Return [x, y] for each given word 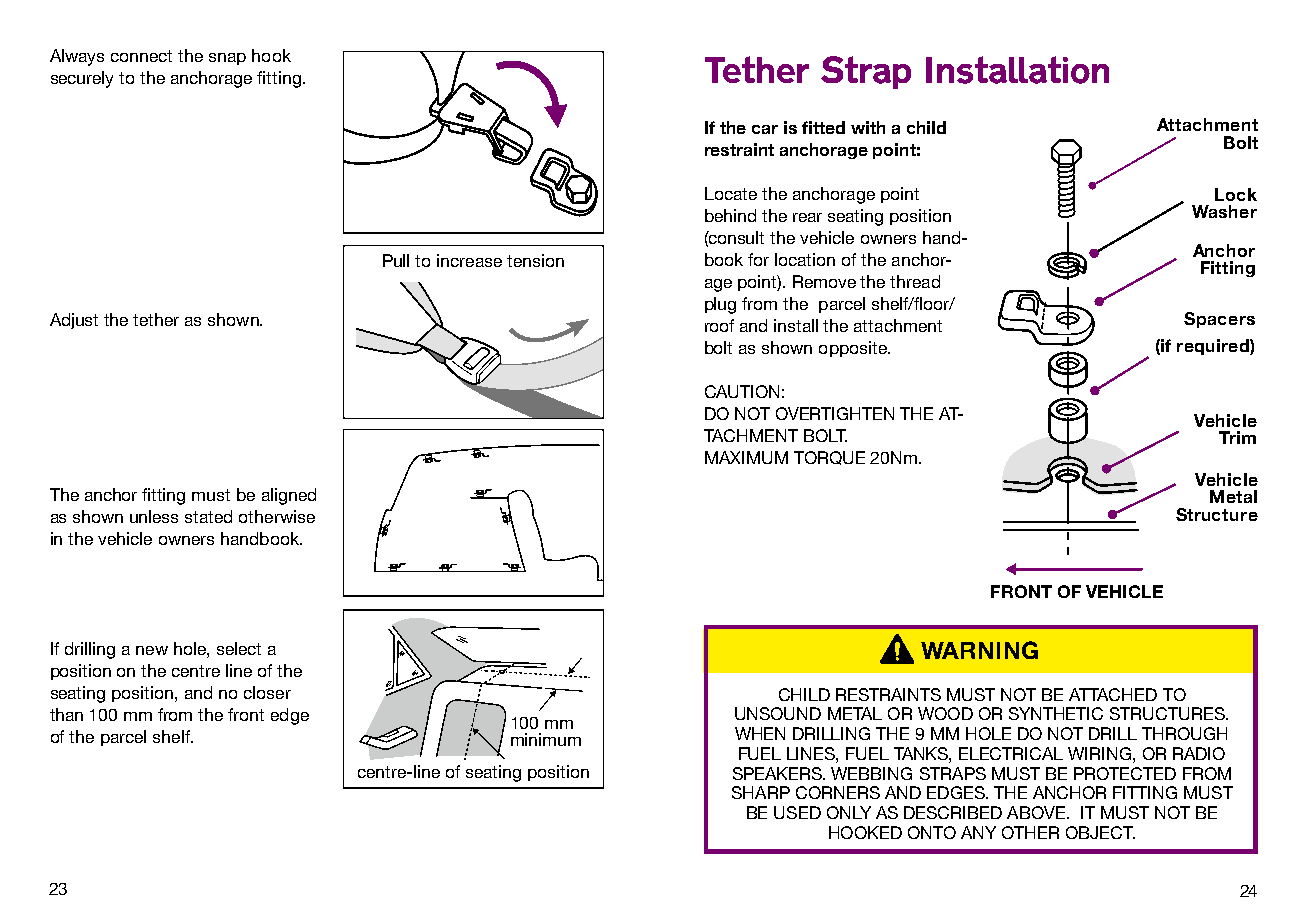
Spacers [1219, 320]
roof [719, 325]
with [868, 127]
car [765, 129]
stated [208, 516]
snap [227, 59]
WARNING [979, 650]
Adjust [74, 321]
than [66, 714]
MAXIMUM [746, 457]
